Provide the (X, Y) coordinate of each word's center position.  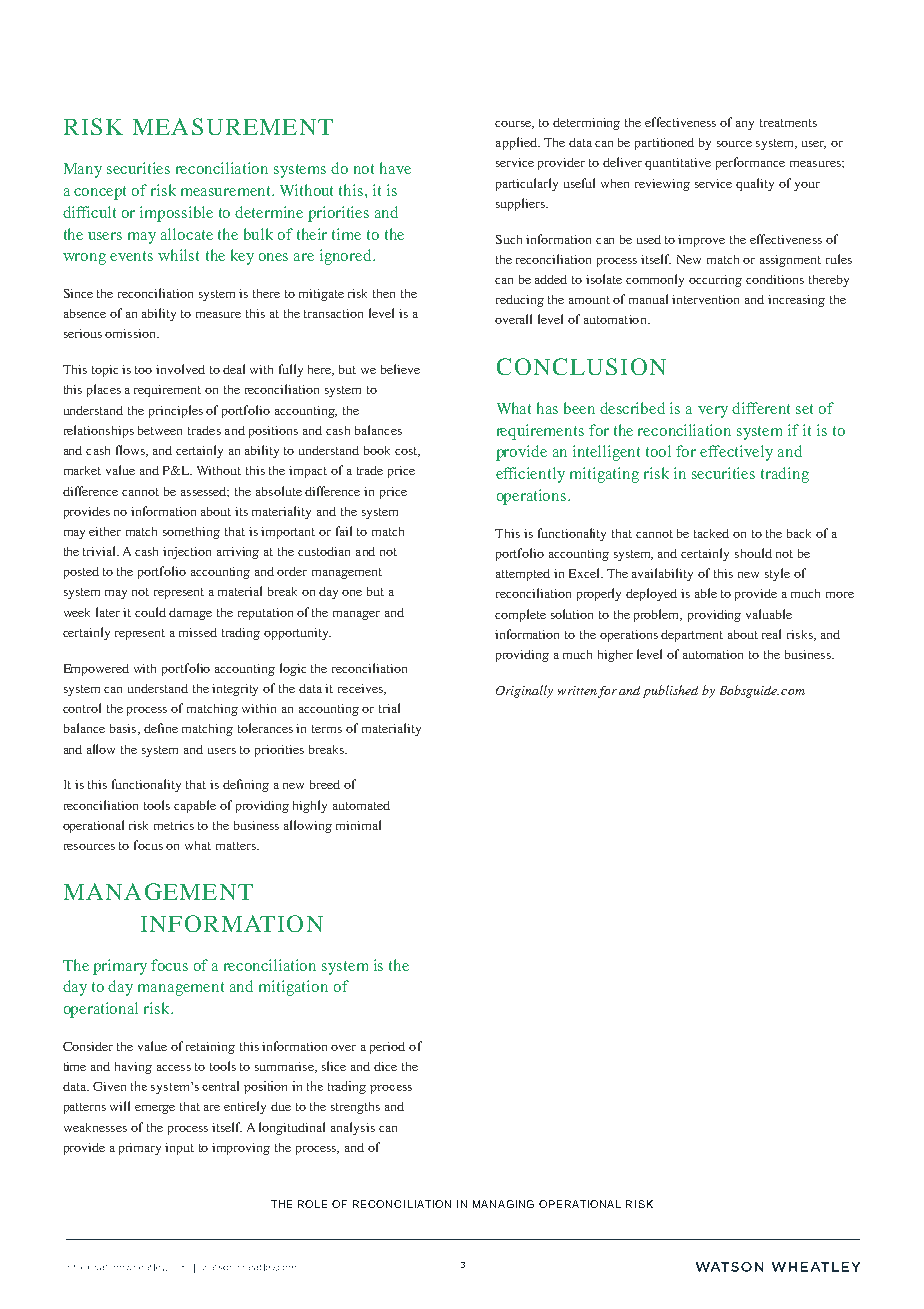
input (179, 1149)
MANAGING (503, 1204)
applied (517, 143)
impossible (176, 214)
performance (750, 163)
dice (385, 1066)
